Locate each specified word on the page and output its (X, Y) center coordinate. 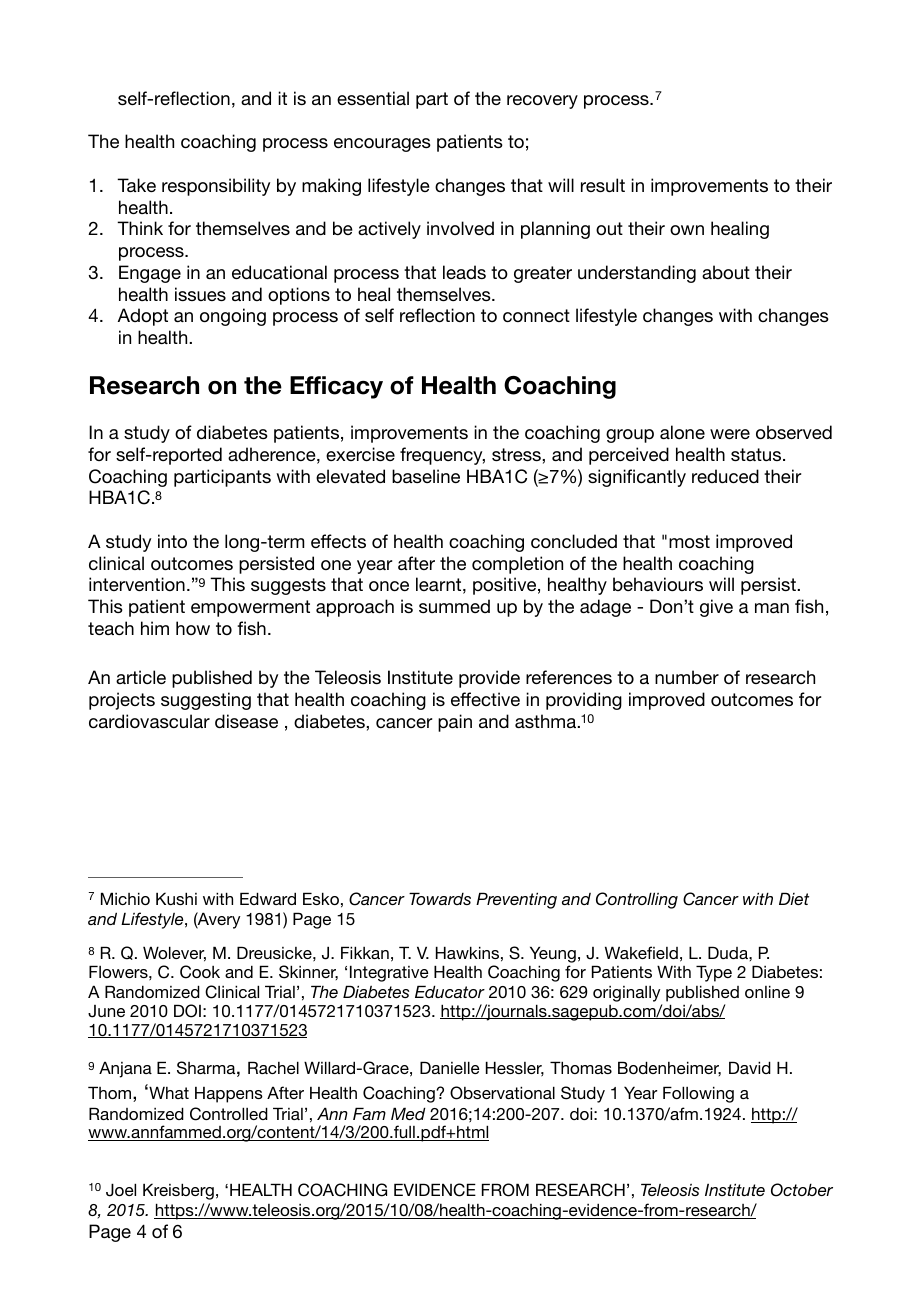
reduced (725, 476)
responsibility (216, 187)
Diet (794, 898)
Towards (440, 898)
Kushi (176, 898)
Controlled (229, 1114)
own (687, 230)
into (172, 541)
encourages (382, 145)
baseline (426, 476)
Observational (502, 1093)
